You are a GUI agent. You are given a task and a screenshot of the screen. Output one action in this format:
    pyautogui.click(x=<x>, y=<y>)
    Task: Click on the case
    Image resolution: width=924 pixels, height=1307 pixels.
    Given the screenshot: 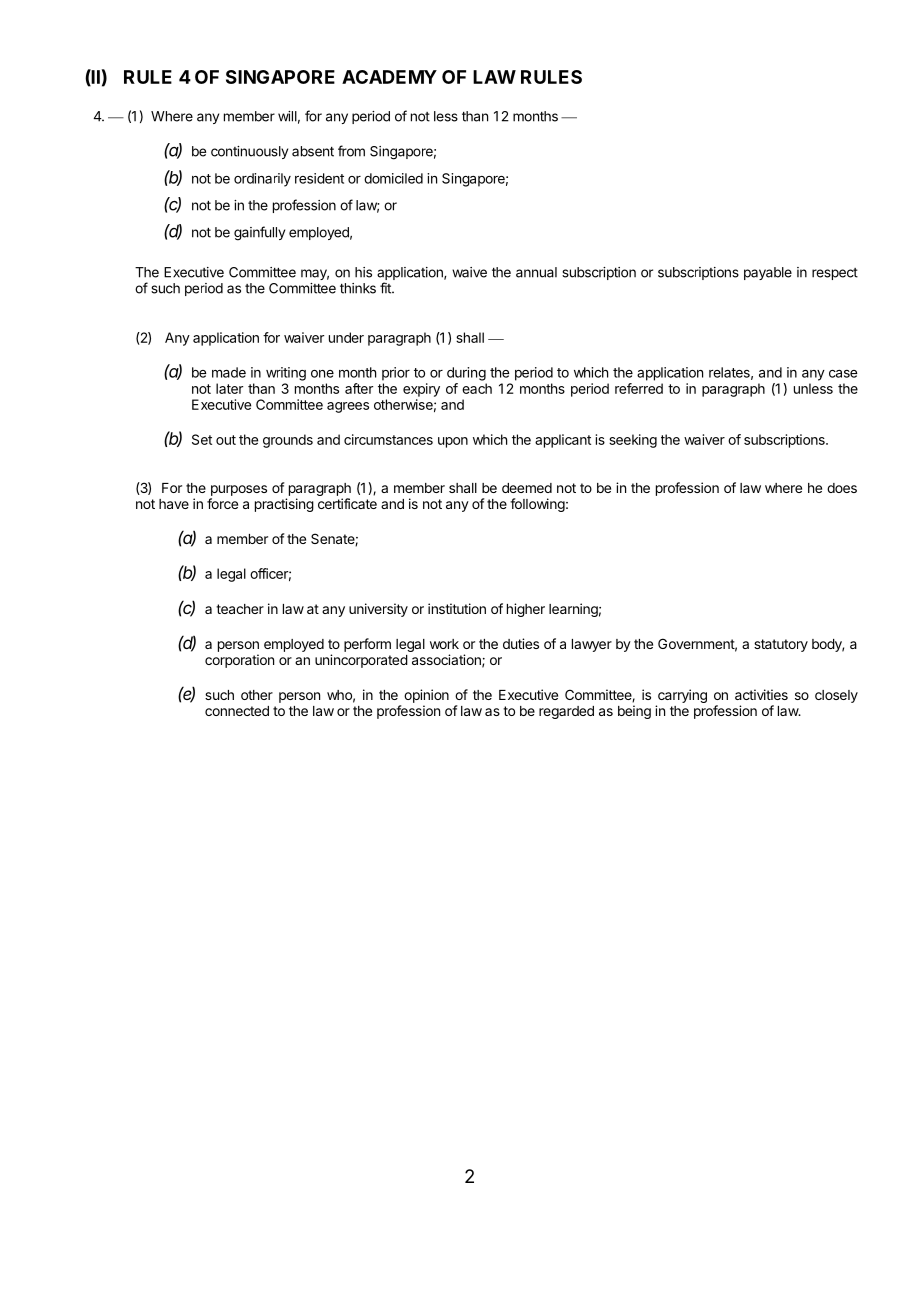 What is the action you would take?
    pyautogui.click(x=843, y=374)
